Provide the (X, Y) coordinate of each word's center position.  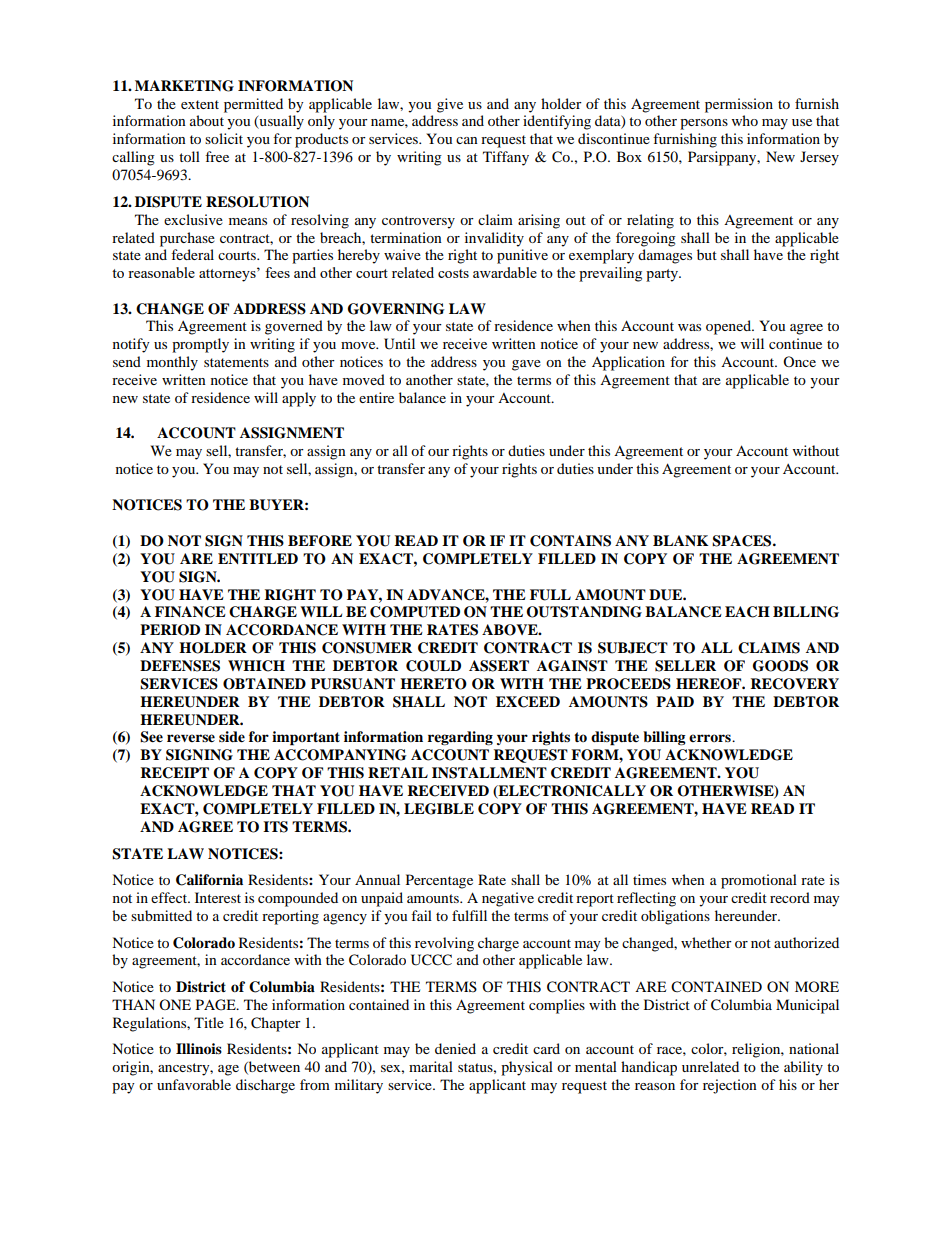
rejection (730, 1086)
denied (455, 1048)
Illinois (199, 1049)
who (745, 120)
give (450, 105)
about (207, 120)
